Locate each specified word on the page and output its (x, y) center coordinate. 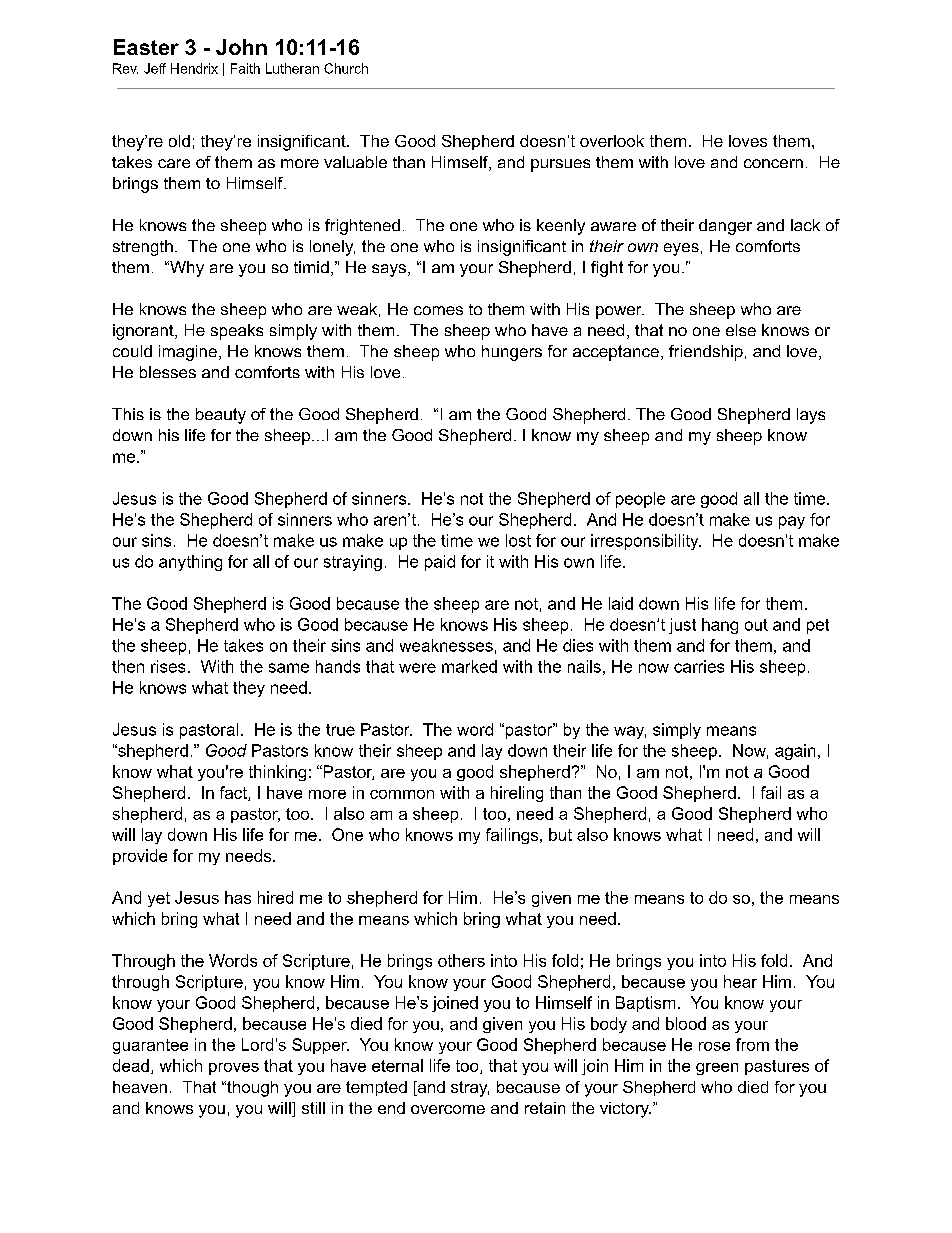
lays (811, 416)
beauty (221, 416)
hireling (517, 794)
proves (234, 1069)
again (795, 752)
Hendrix (194, 68)
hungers (512, 353)
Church (346, 68)
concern (773, 163)
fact (234, 793)
